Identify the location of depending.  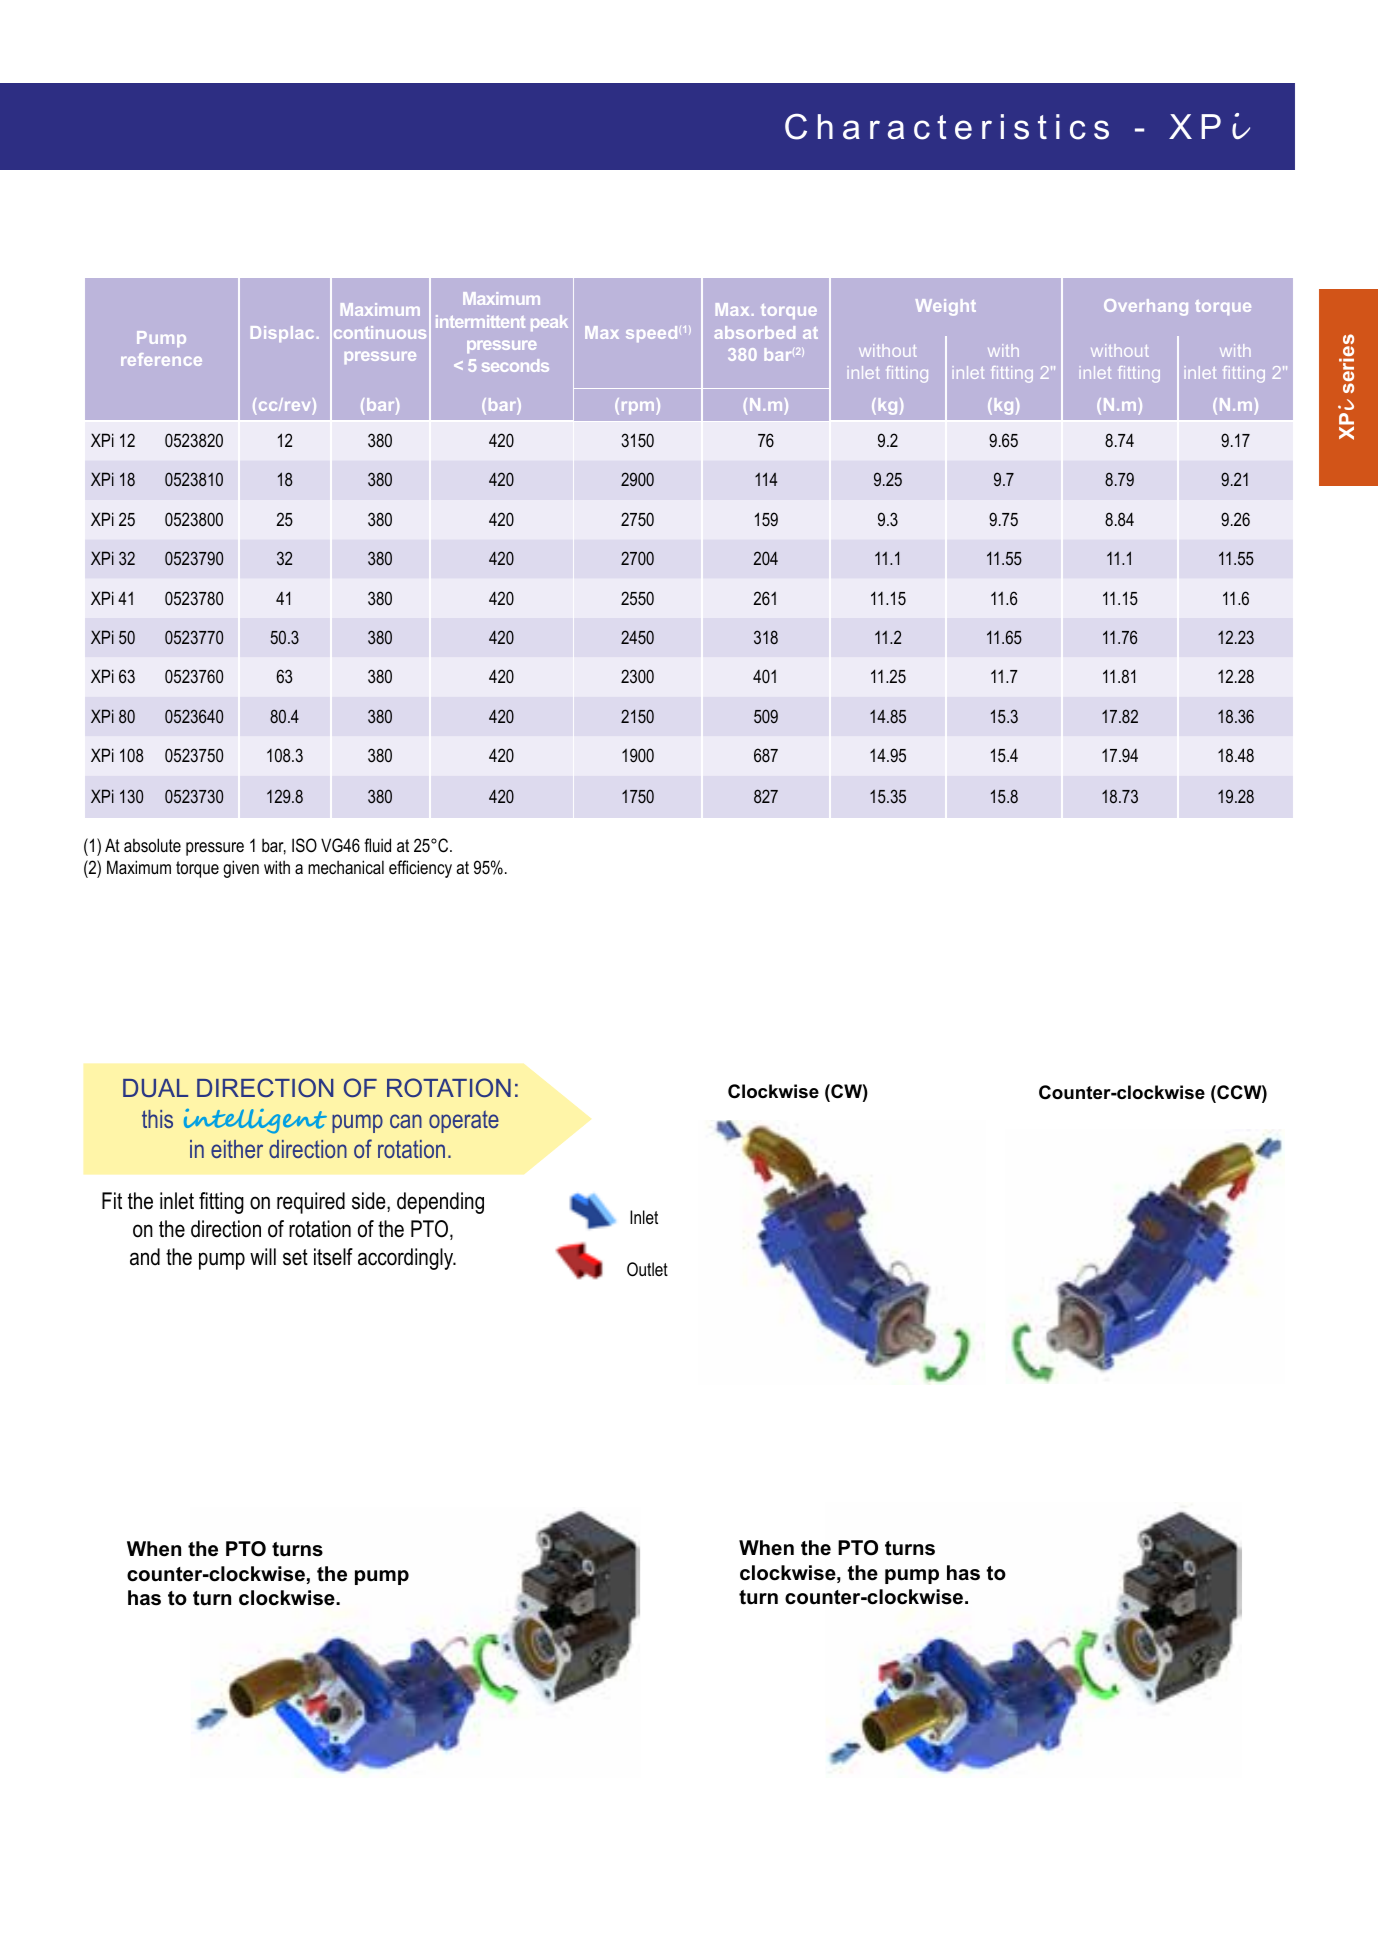
(440, 1203).
